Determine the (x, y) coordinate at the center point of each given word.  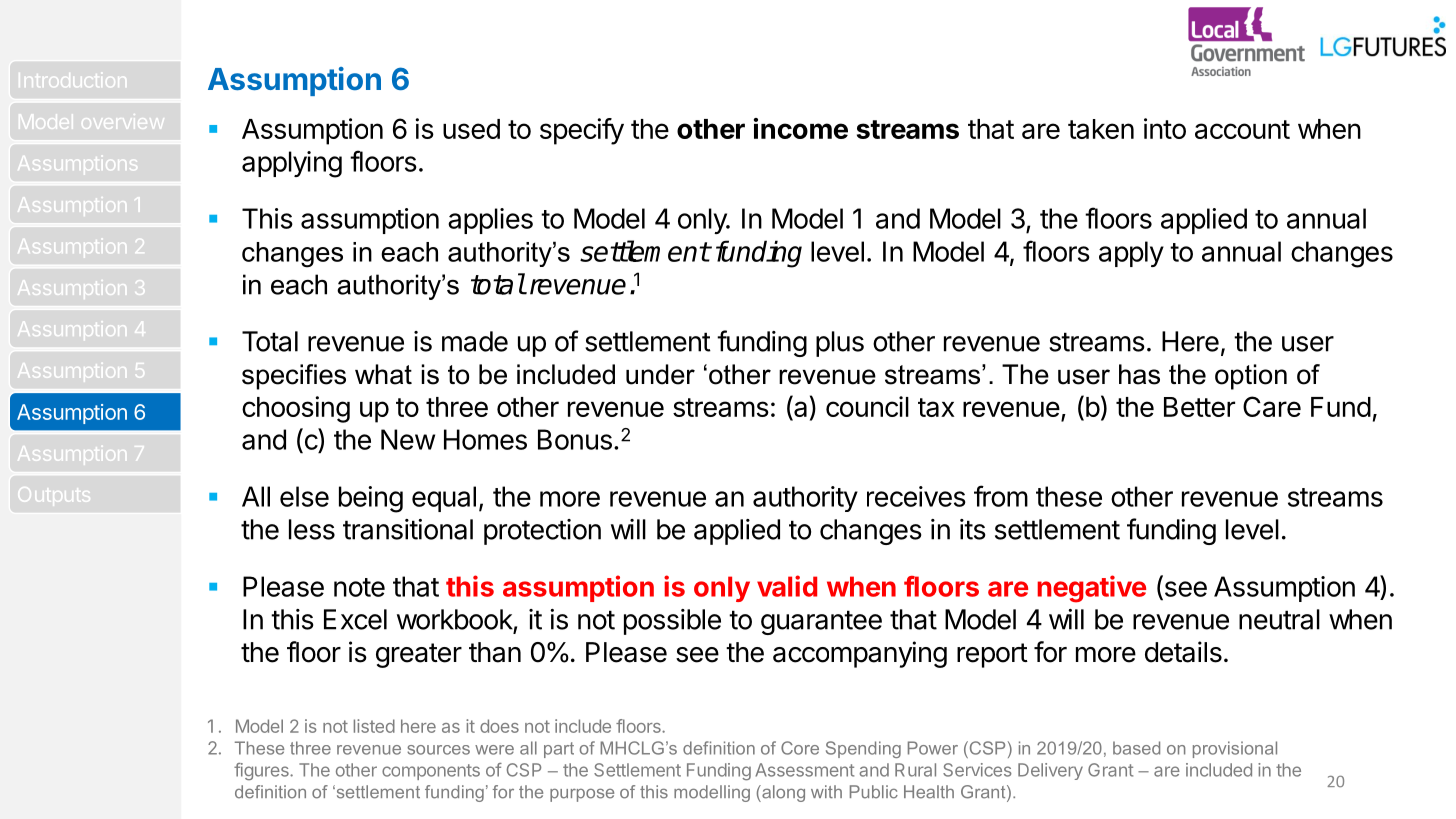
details (1183, 652)
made (475, 341)
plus (840, 344)
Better (1199, 407)
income (801, 128)
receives (916, 496)
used (471, 129)
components (431, 772)
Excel (355, 619)
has (1139, 374)
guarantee (821, 622)
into (1165, 128)
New (408, 439)
